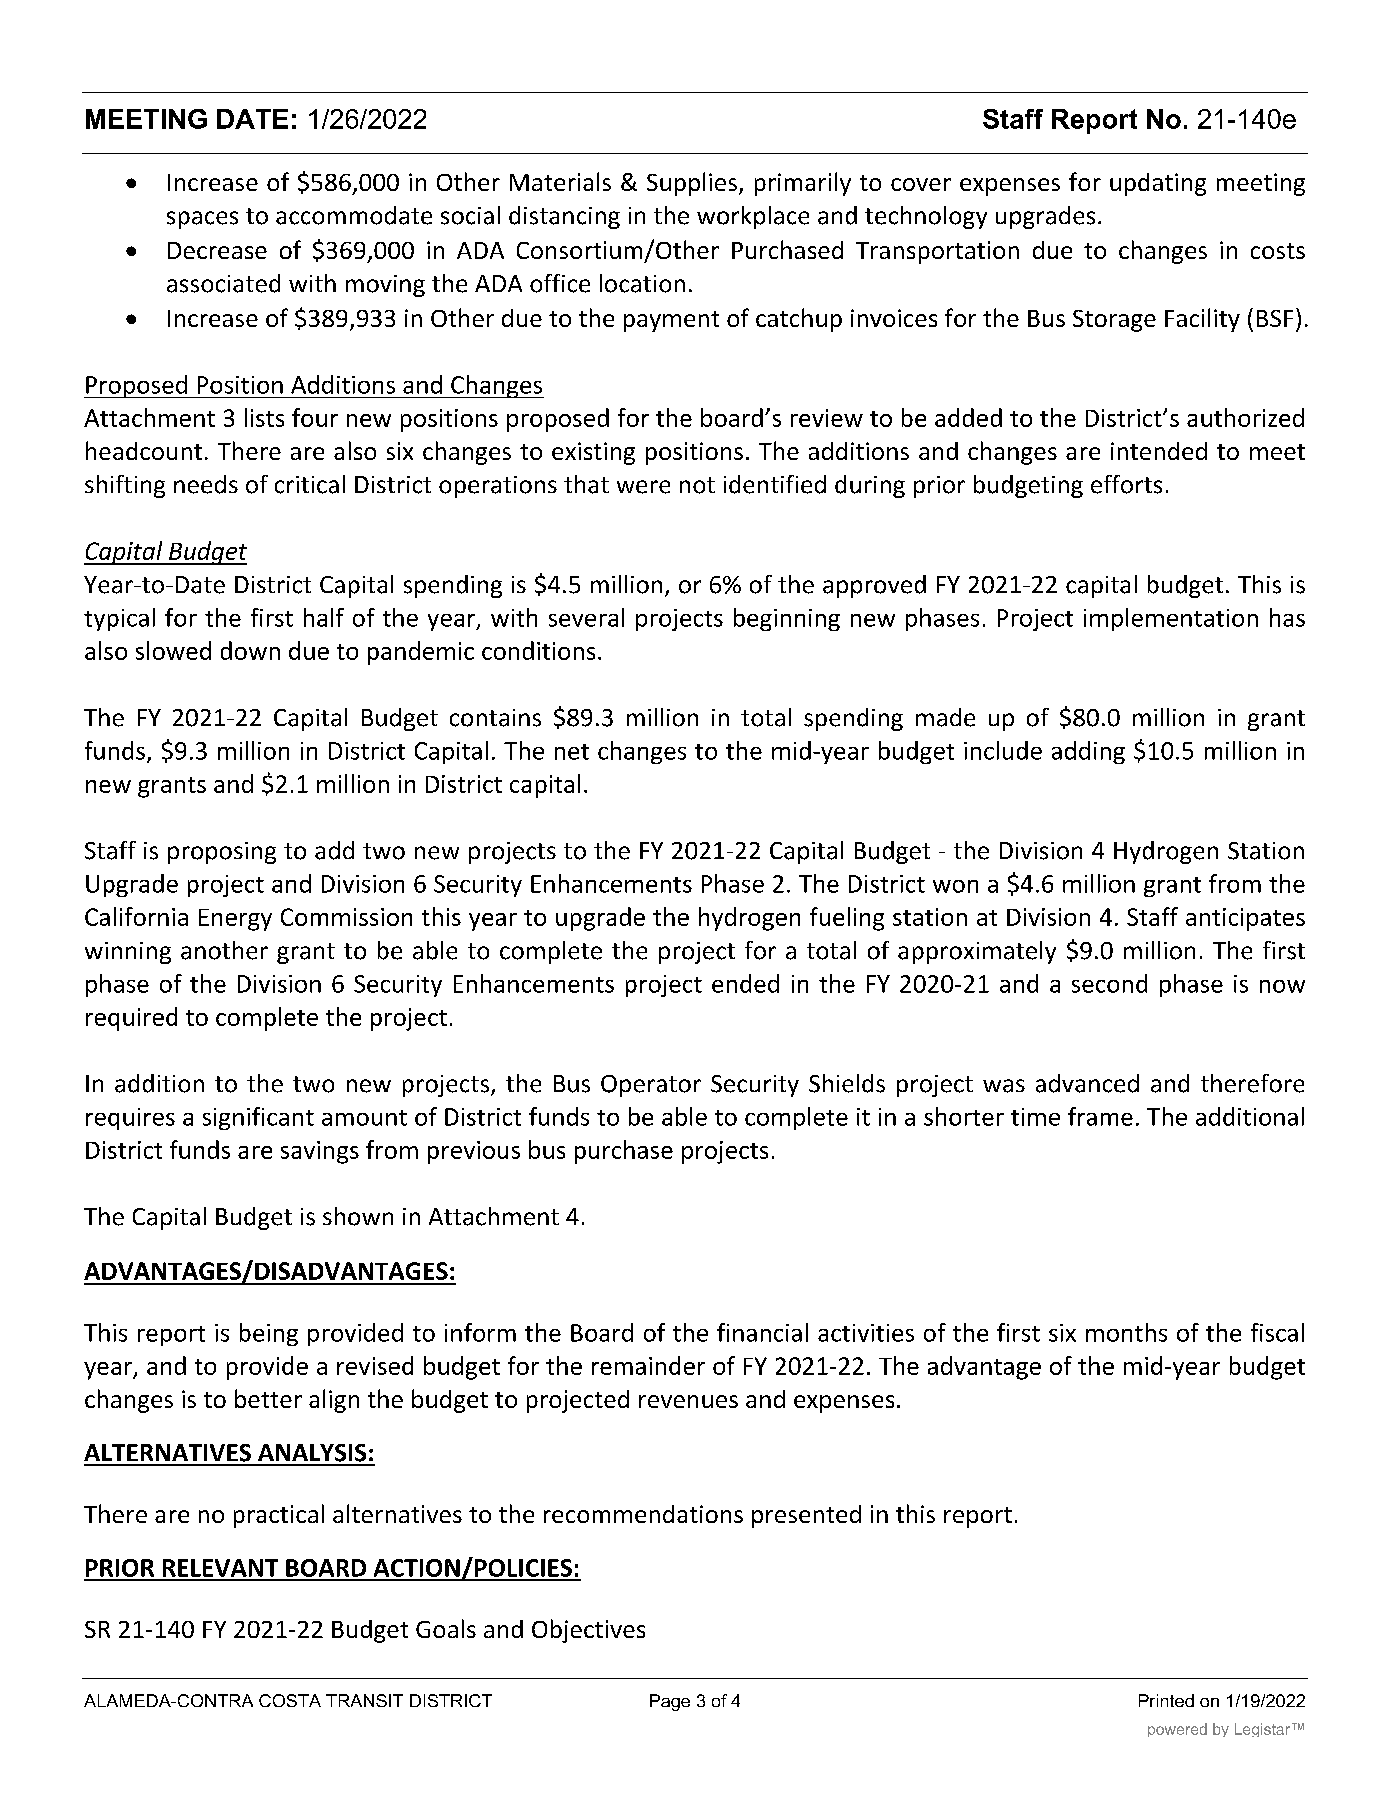  Describe the element at coordinates (572, 752) in the page. I see `net` at that location.
